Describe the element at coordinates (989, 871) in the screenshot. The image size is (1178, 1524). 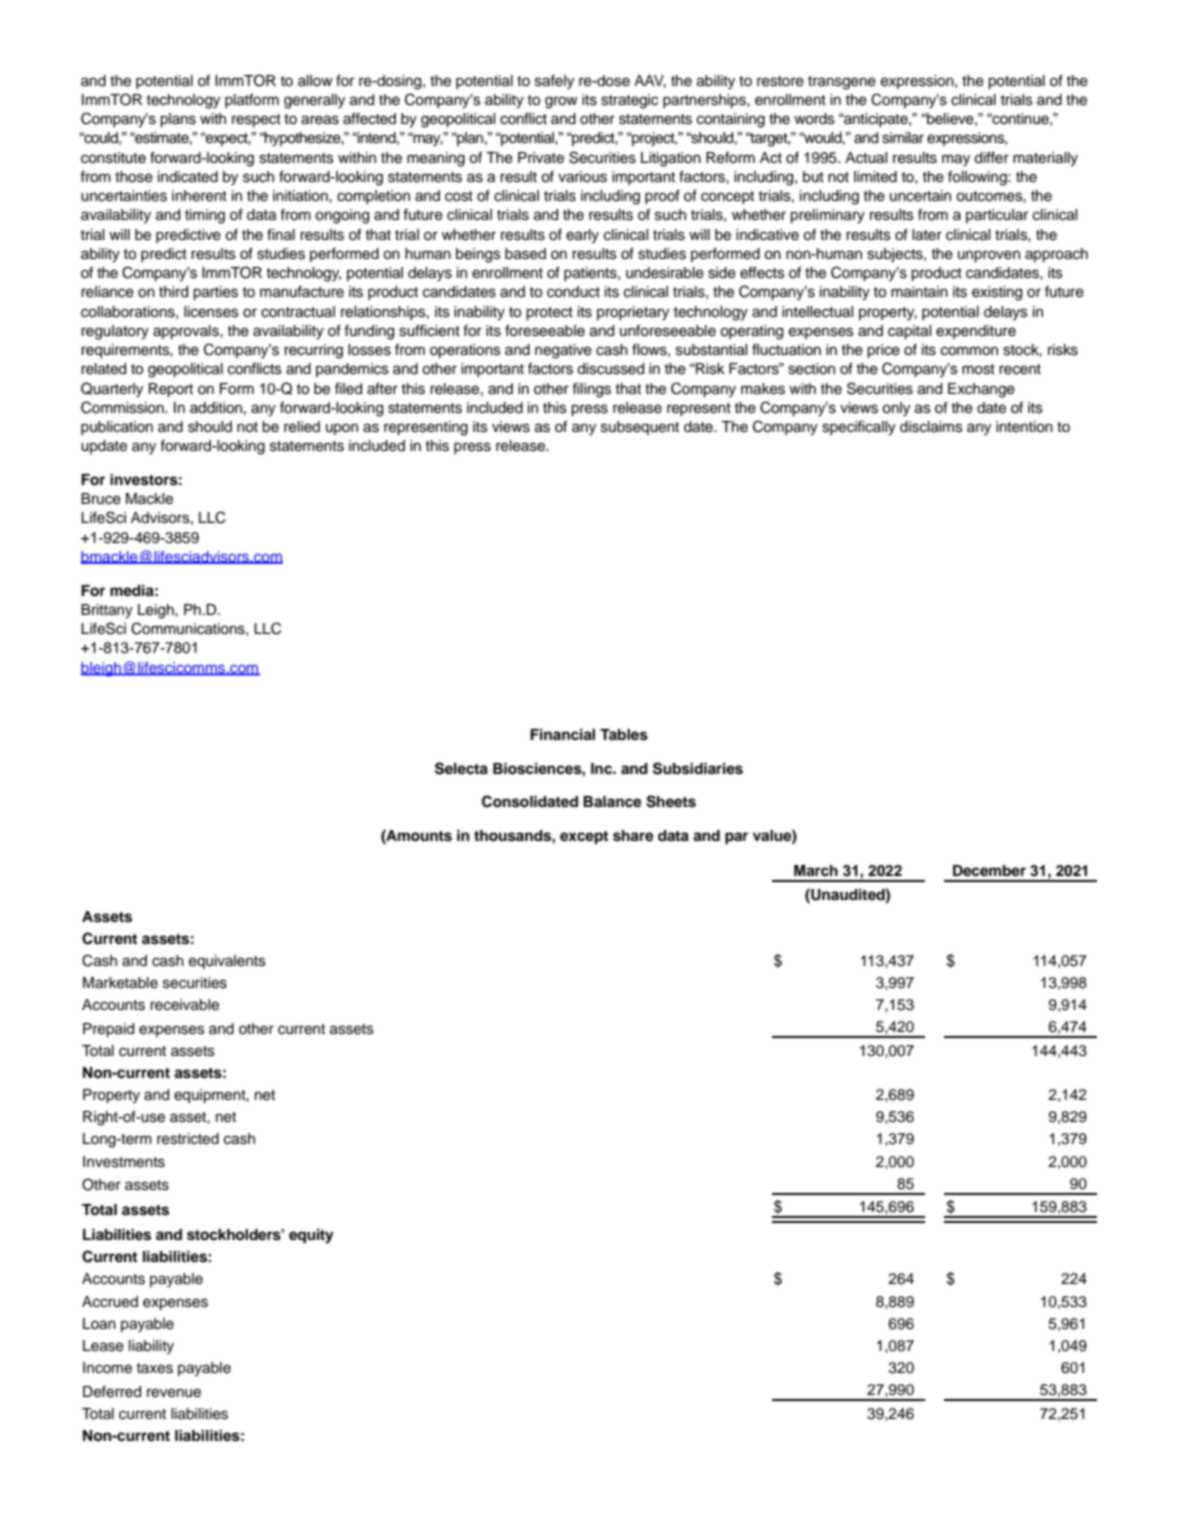
I see `December` at that location.
